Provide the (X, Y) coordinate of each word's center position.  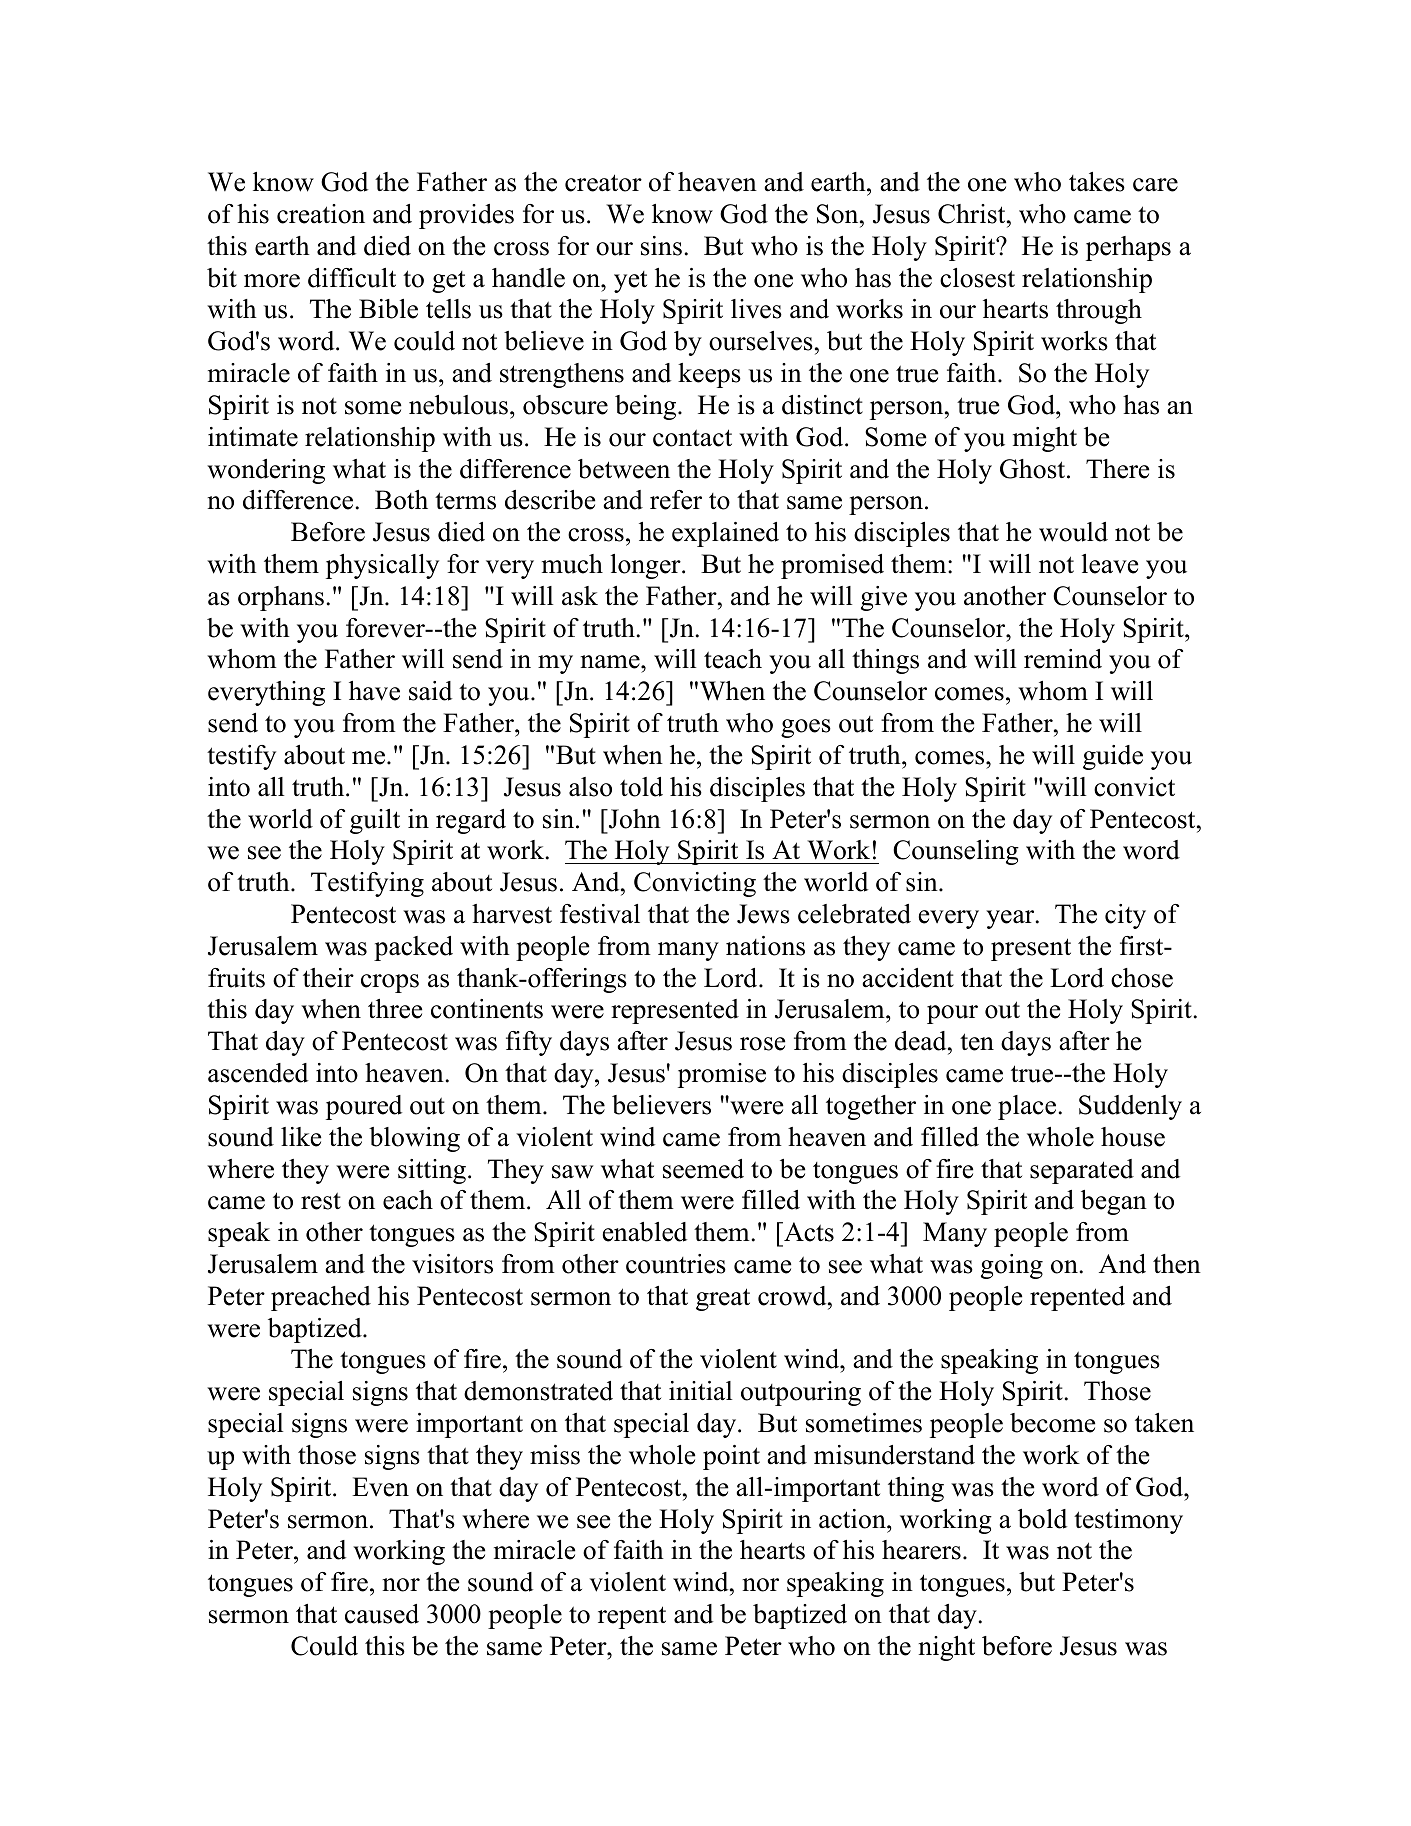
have (374, 691)
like (301, 1137)
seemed (703, 1169)
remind (1063, 659)
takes (1097, 182)
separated (1082, 1171)
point (731, 1457)
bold (1042, 1519)
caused (382, 1614)
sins (661, 246)
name (611, 662)
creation (321, 214)
